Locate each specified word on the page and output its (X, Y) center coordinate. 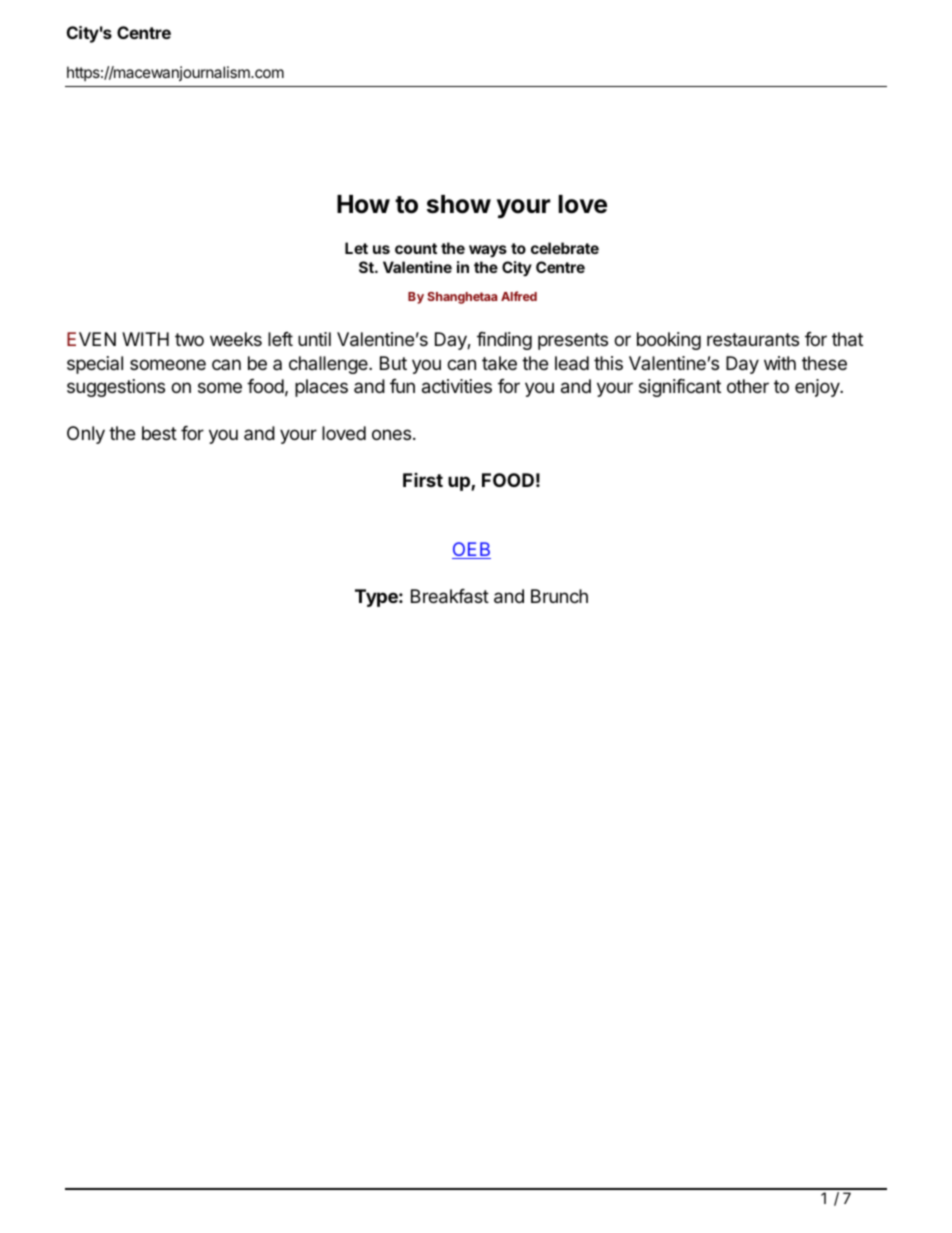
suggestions (116, 388)
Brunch (559, 596)
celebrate (565, 248)
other (748, 386)
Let (356, 248)
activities (457, 386)
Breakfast (450, 596)
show (459, 204)
